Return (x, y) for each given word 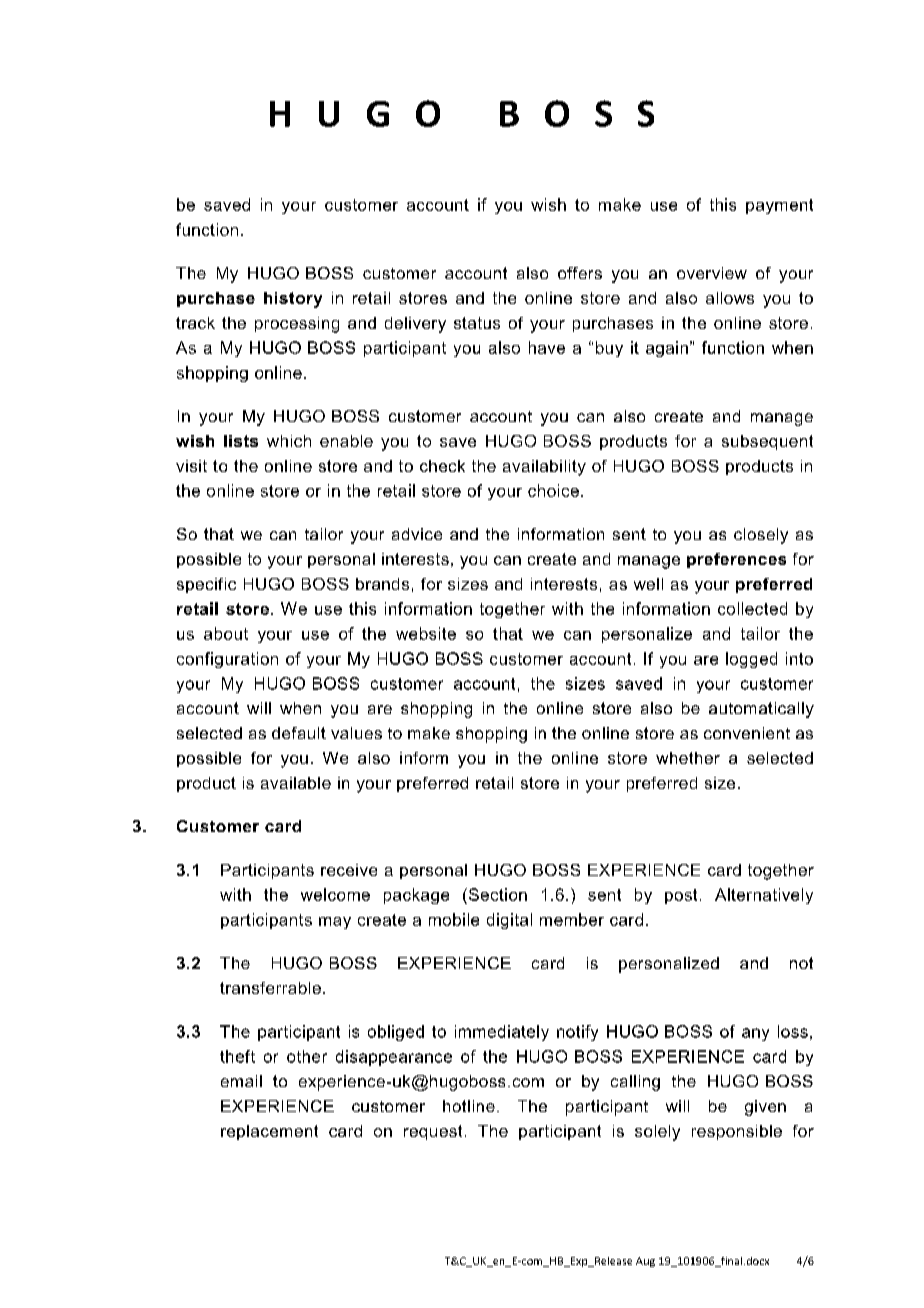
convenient (747, 733)
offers (580, 273)
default (299, 733)
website (426, 633)
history (293, 300)
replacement (269, 1132)
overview (712, 273)
